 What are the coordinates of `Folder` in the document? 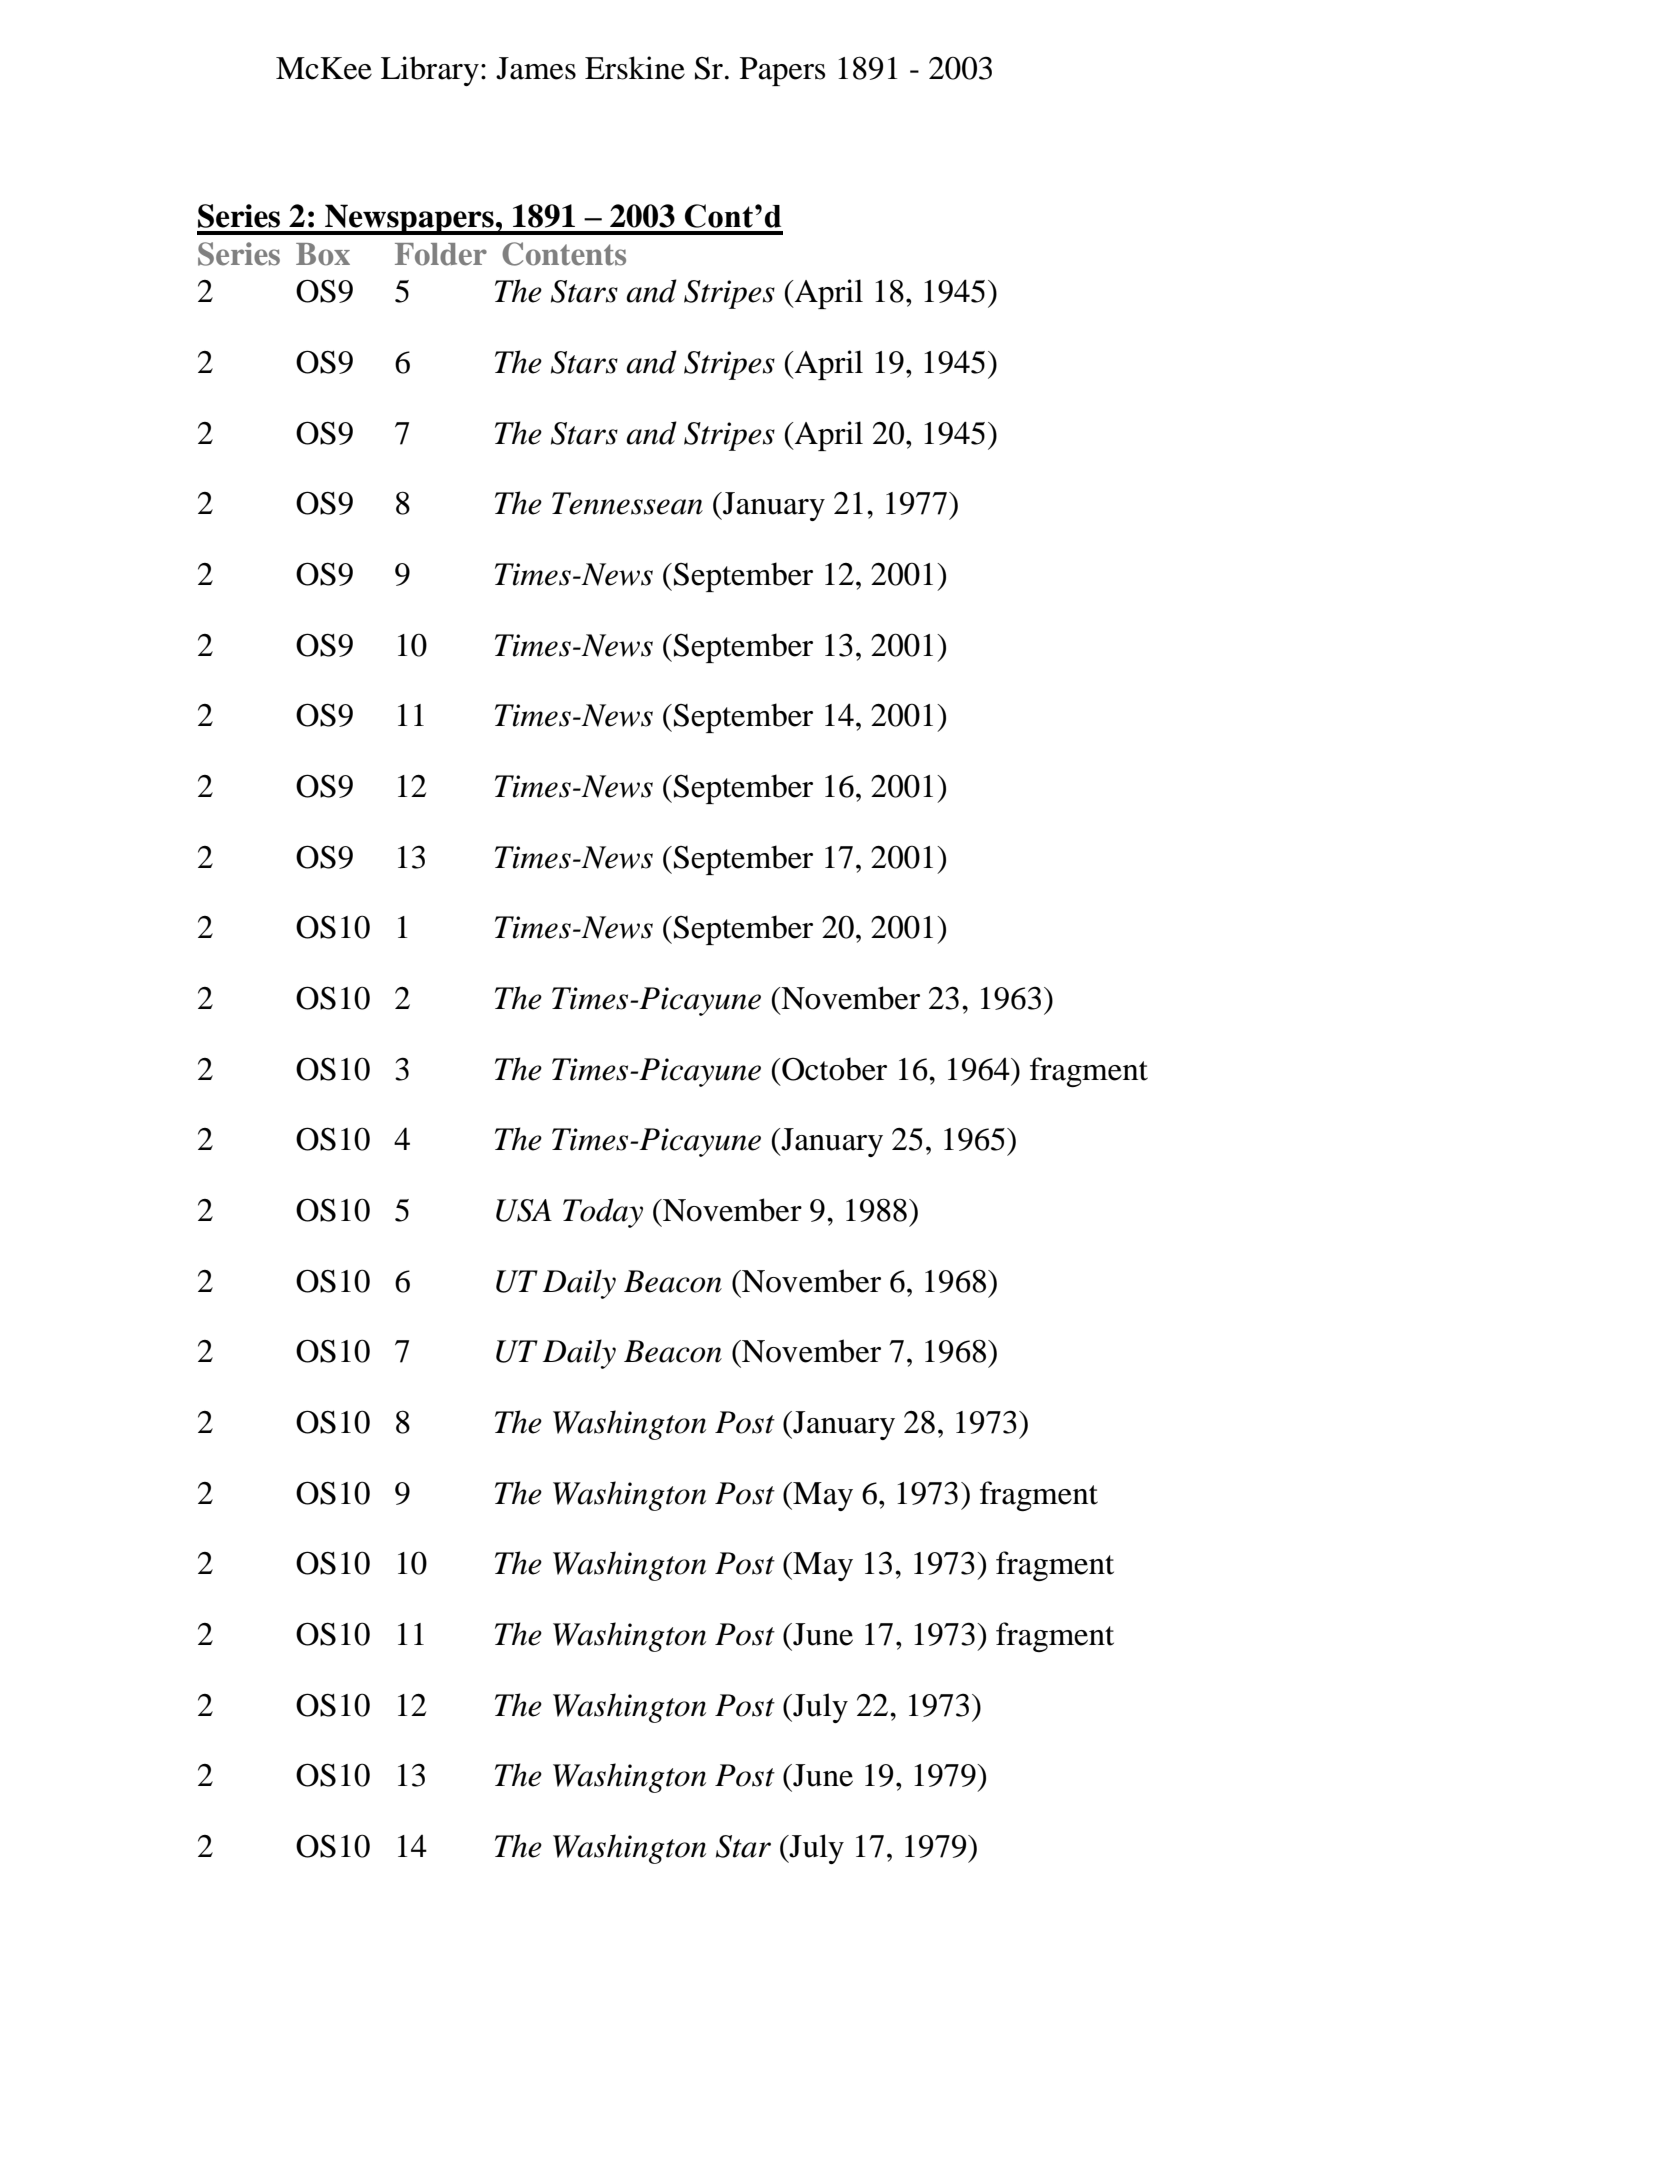 It's located at (441, 254).
